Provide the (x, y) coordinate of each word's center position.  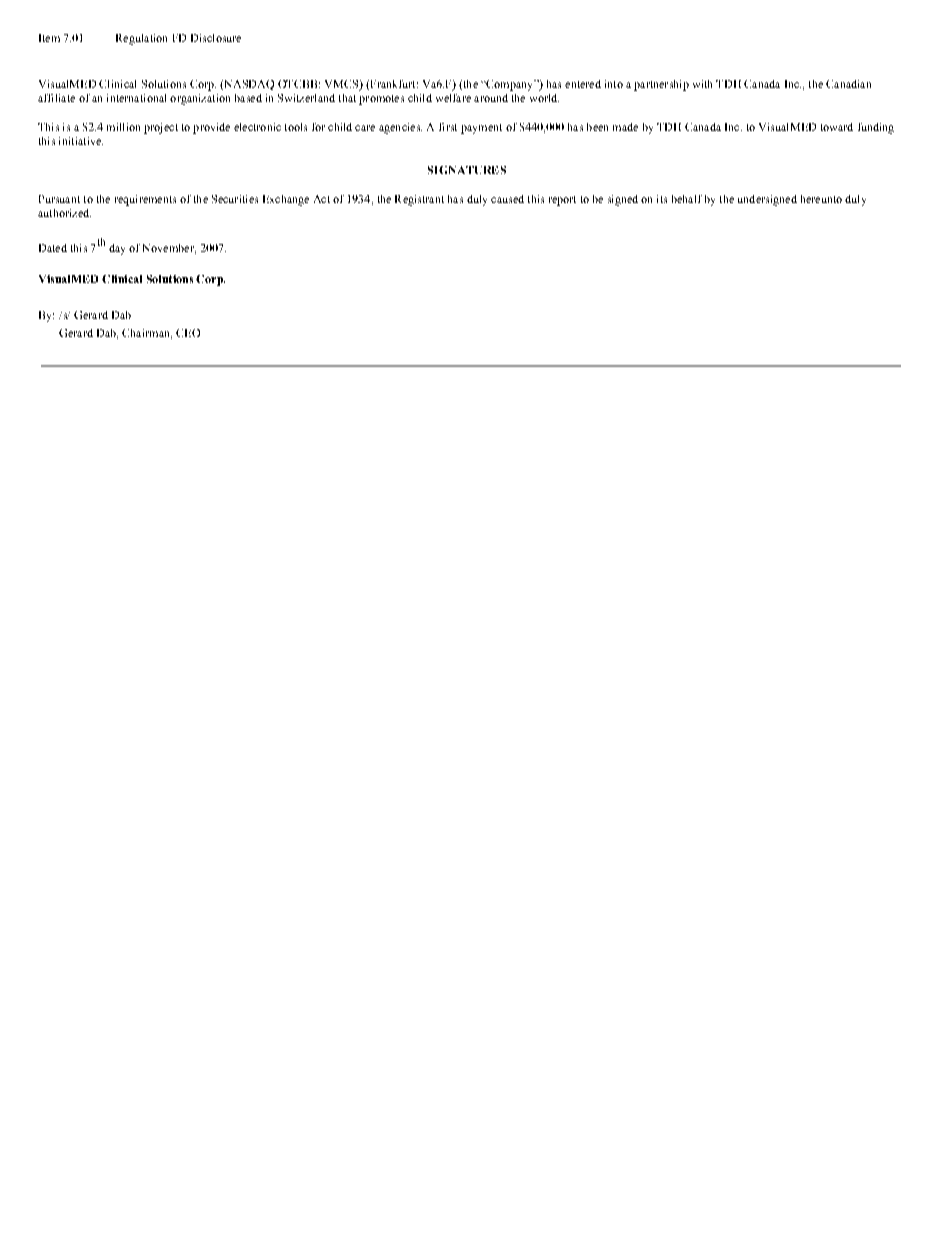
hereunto (821, 199)
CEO (188, 333)
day (117, 249)
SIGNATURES (467, 170)
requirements (145, 200)
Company (510, 85)
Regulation (141, 39)
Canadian (848, 84)
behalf (687, 199)
